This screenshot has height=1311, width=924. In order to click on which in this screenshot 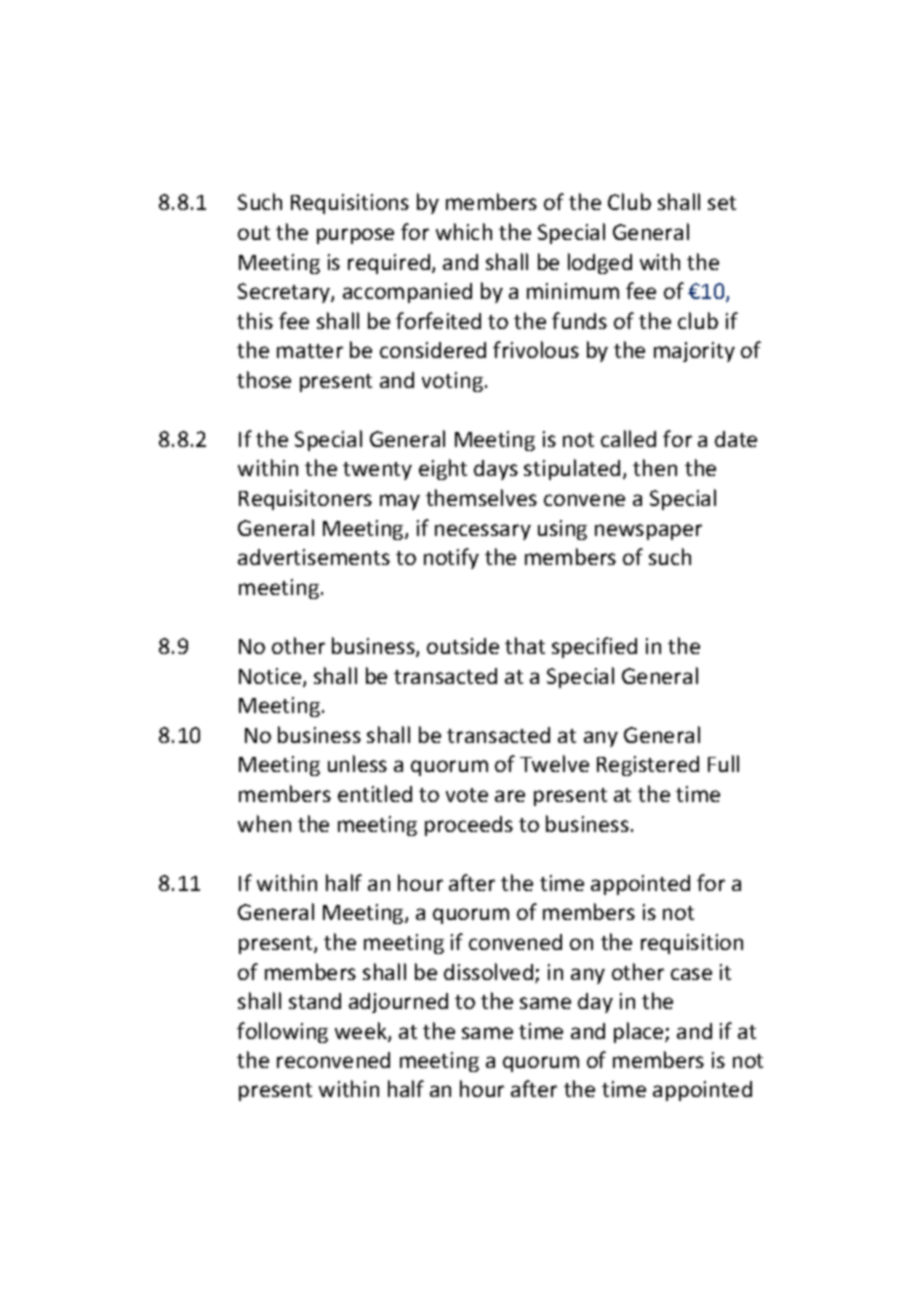, I will do `click(464, 231)`.
